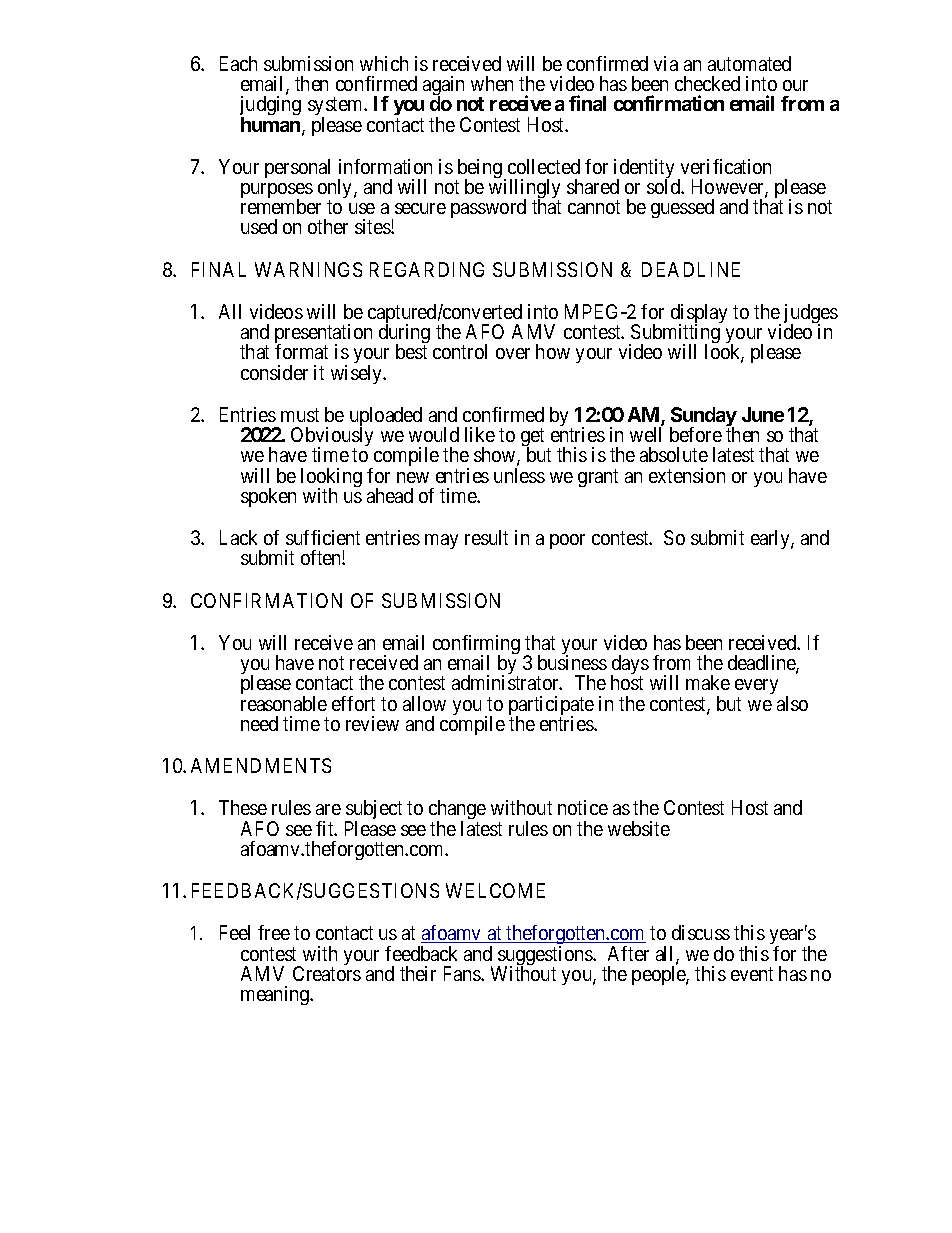  Describe the element at coordinates (463, 973) in the screenshot. I see `Fans` at that location.
